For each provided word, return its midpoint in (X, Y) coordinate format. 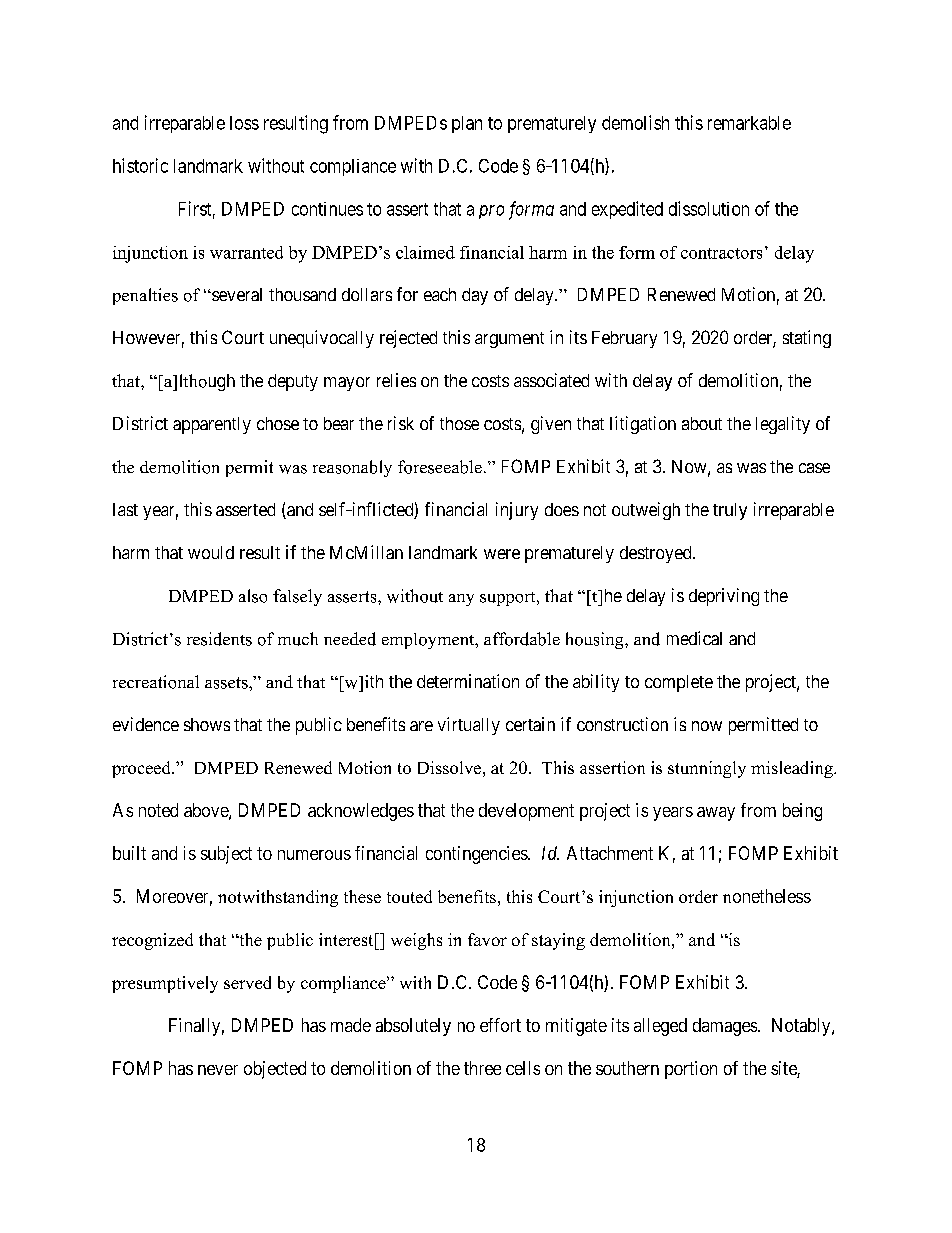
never (218, 1070)
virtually (469, 726)
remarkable (749, 123)
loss (244, 123)
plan (467, 124)
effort (500, 1025)
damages (726, 1027)
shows (207, 724)
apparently (212, 425)
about (702, 423)
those (459, 423)
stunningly (707, 769)
